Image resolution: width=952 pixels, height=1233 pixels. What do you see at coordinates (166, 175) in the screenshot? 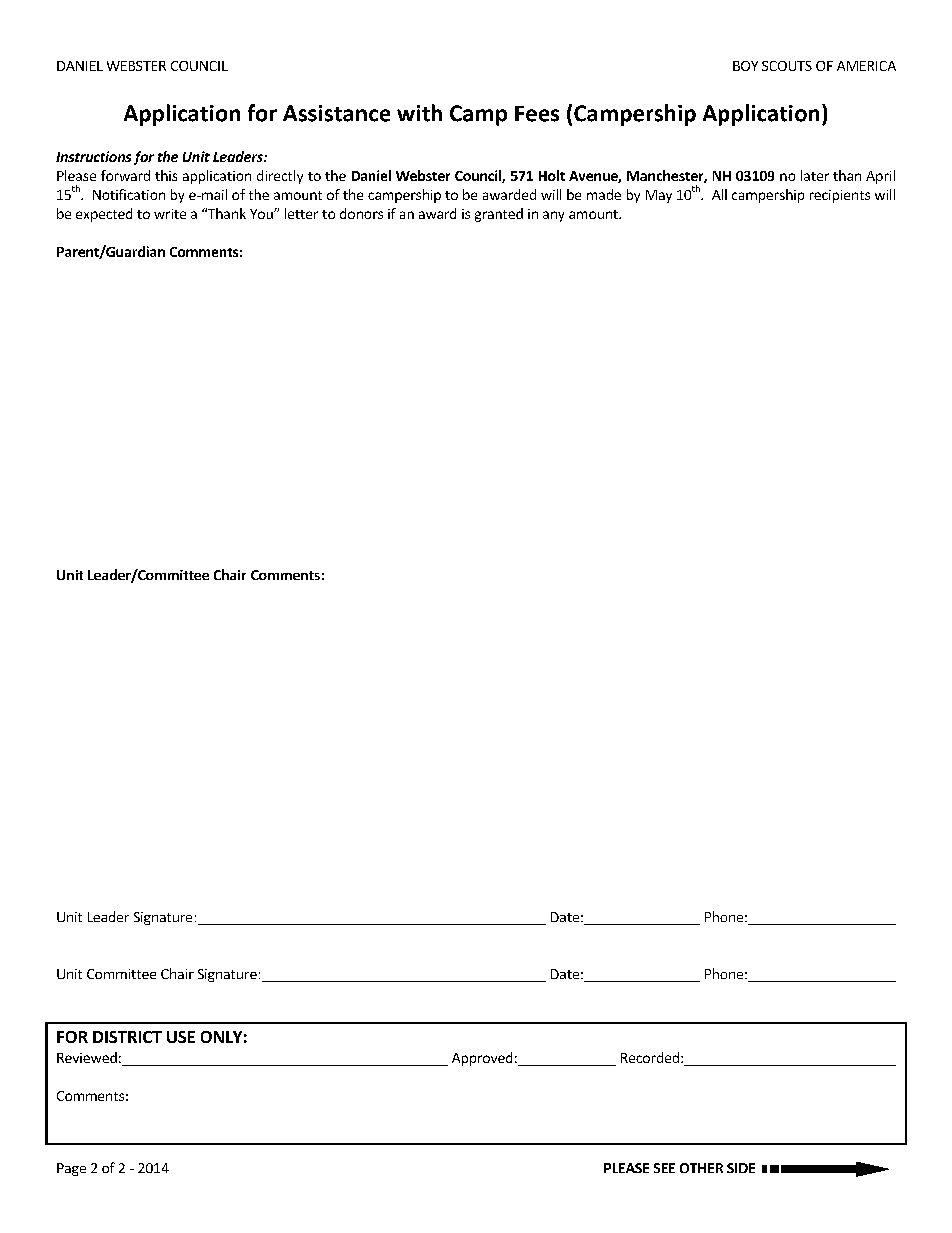
I see `this` at bounding box center [166, 175].
